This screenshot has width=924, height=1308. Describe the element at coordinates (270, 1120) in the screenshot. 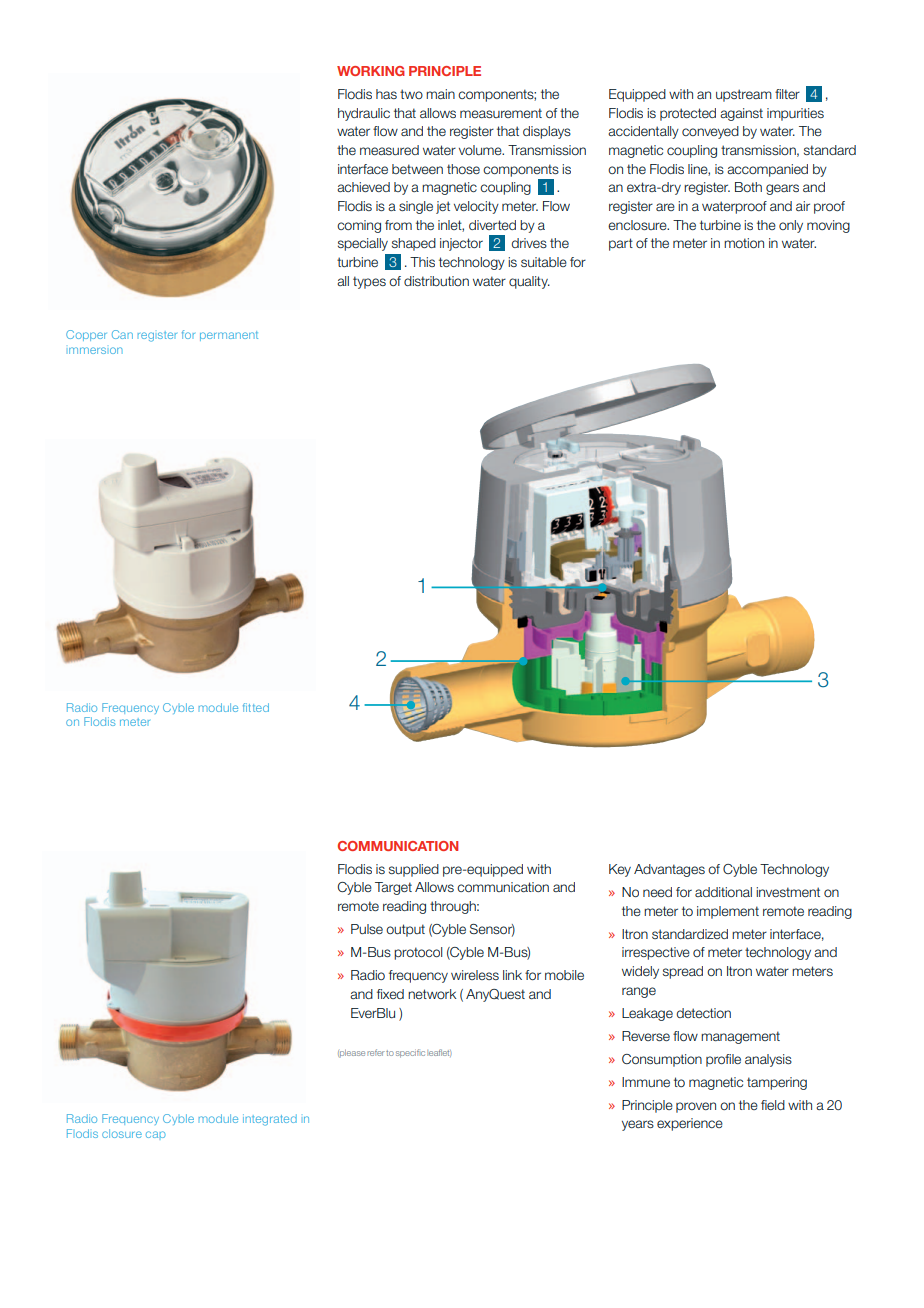

I see `integrated` at that location.
